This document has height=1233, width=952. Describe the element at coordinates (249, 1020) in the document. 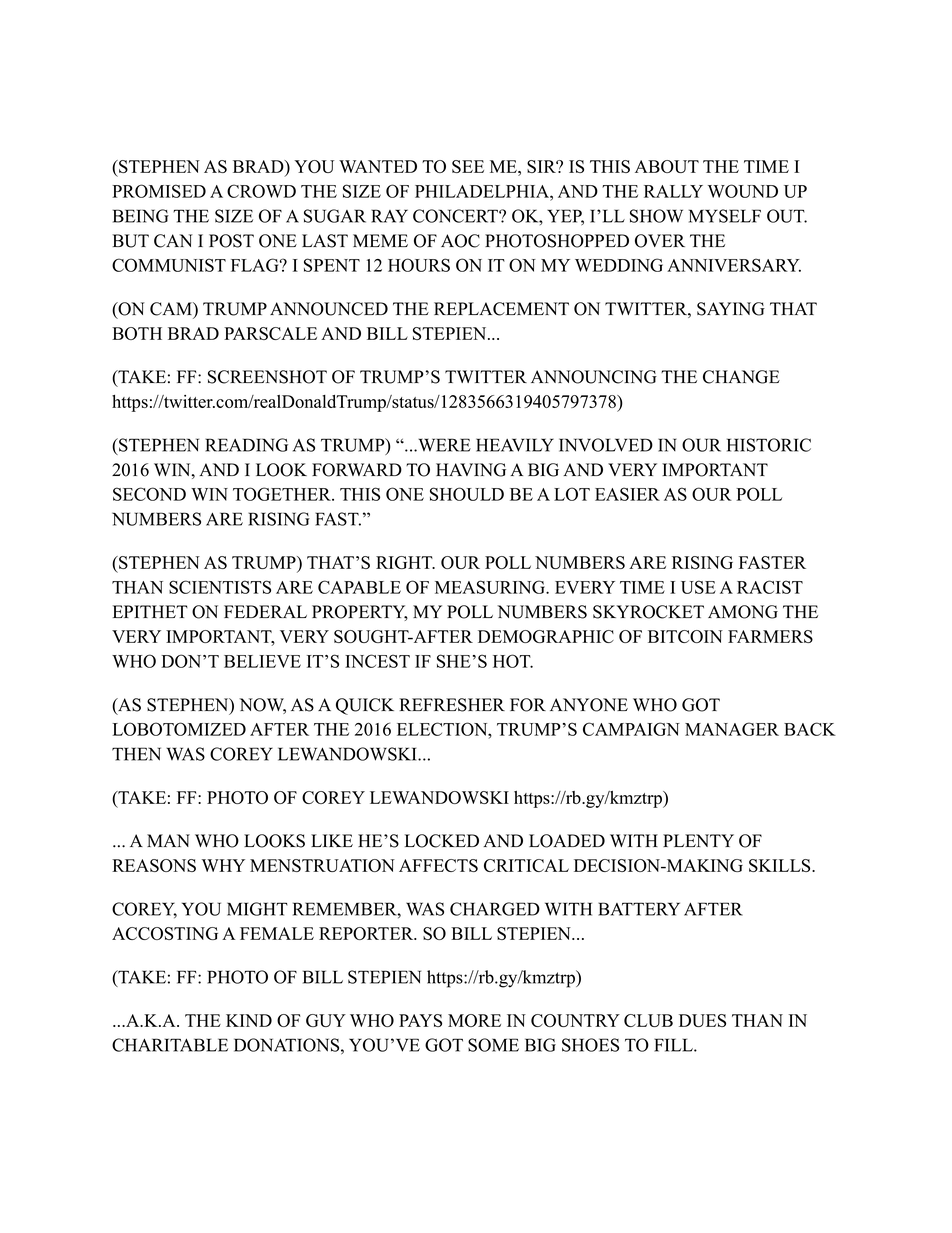

I see `KIND` at that location.
